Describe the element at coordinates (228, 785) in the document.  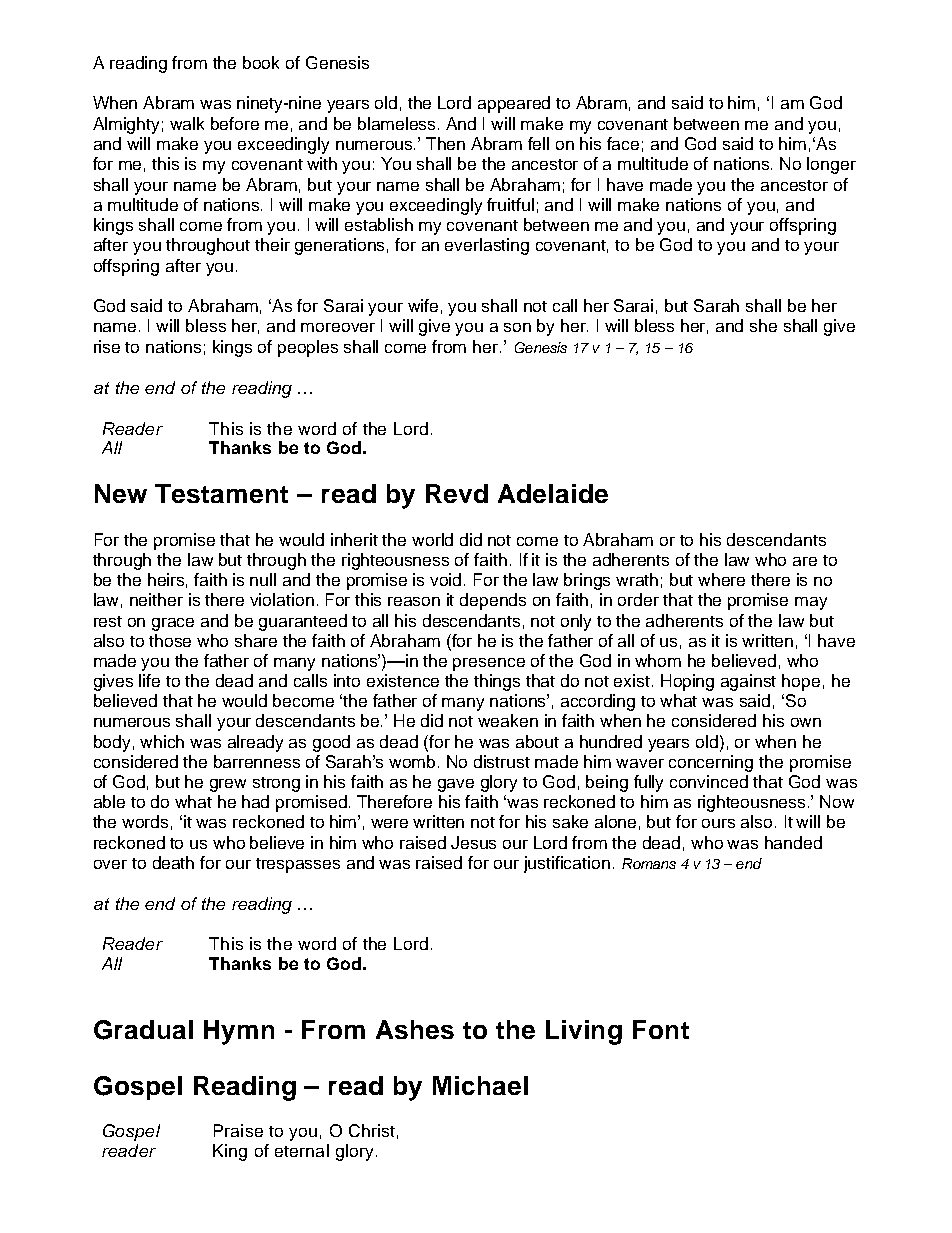
I see `grew` at that location.
